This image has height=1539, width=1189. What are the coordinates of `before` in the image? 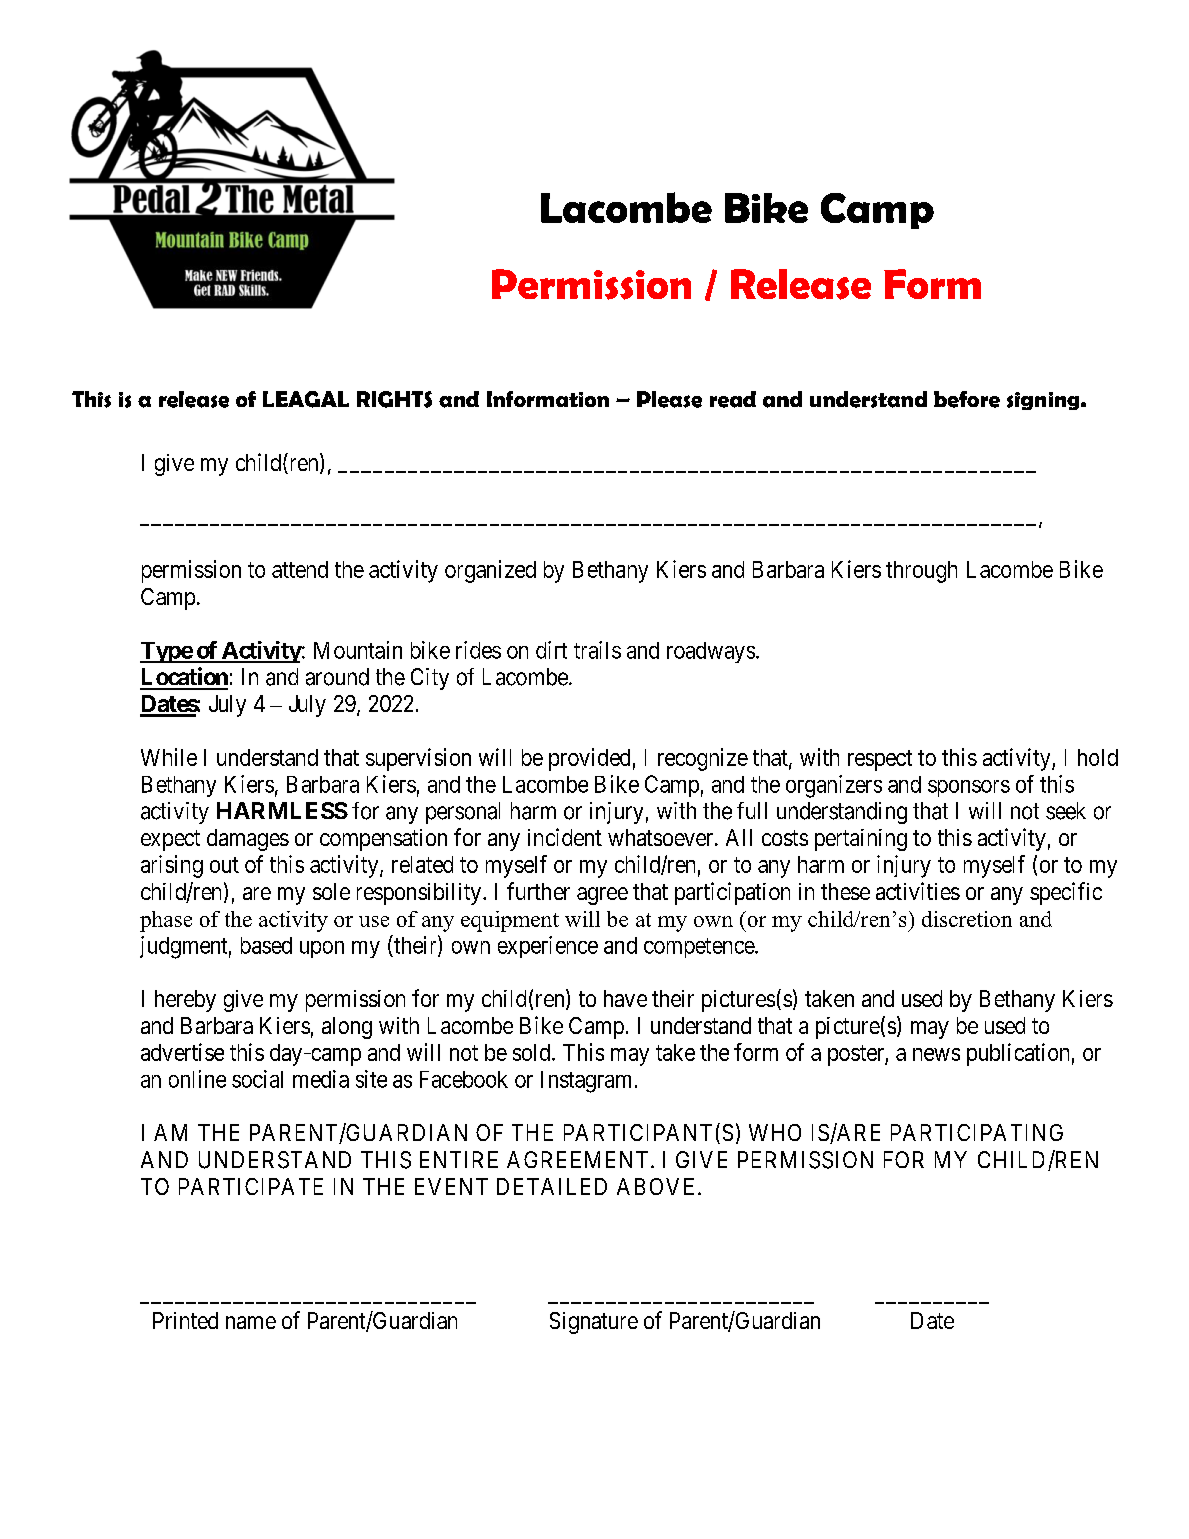 It's located at (967, 399).
